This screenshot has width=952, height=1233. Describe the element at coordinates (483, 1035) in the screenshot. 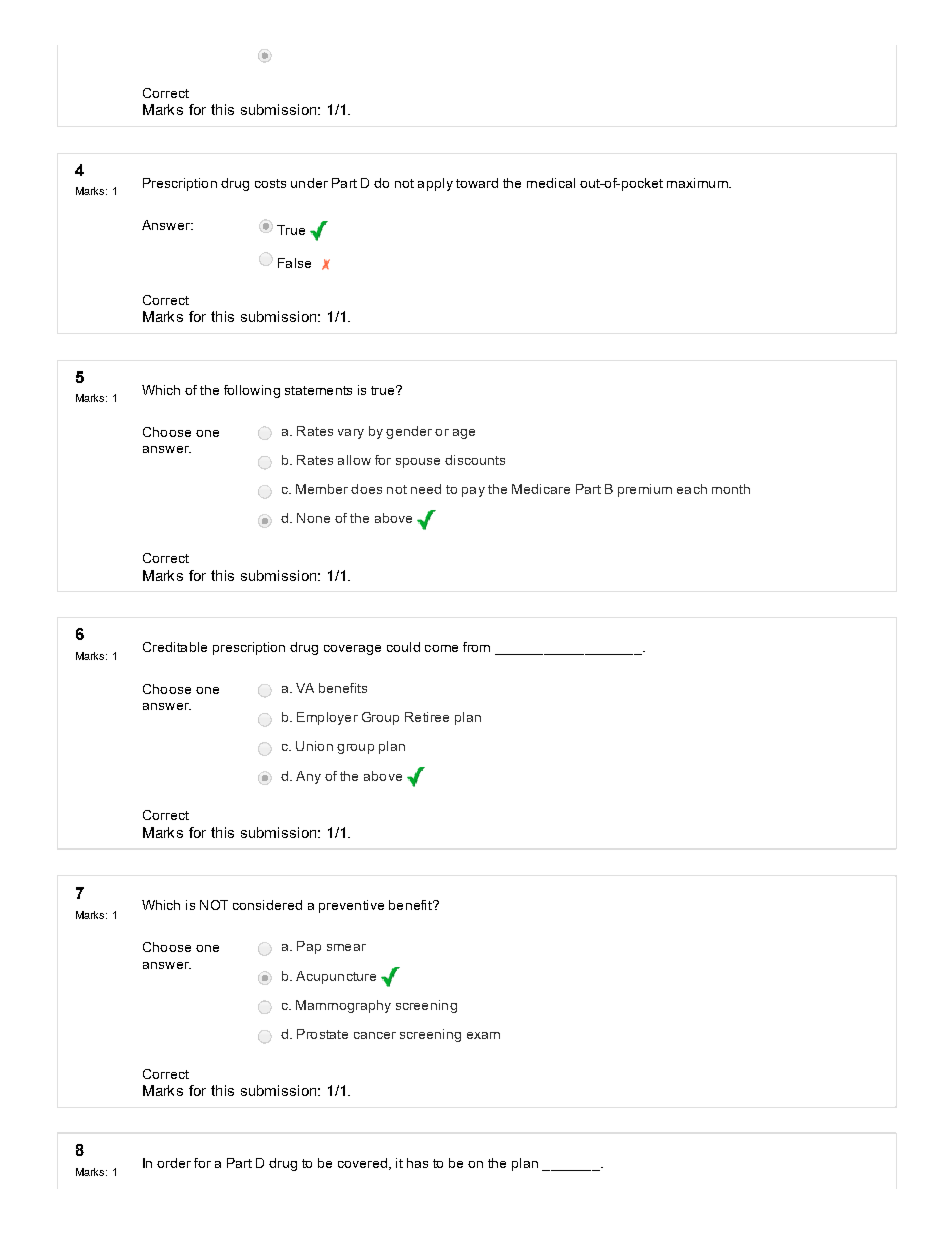

I see `exam` at that location.
